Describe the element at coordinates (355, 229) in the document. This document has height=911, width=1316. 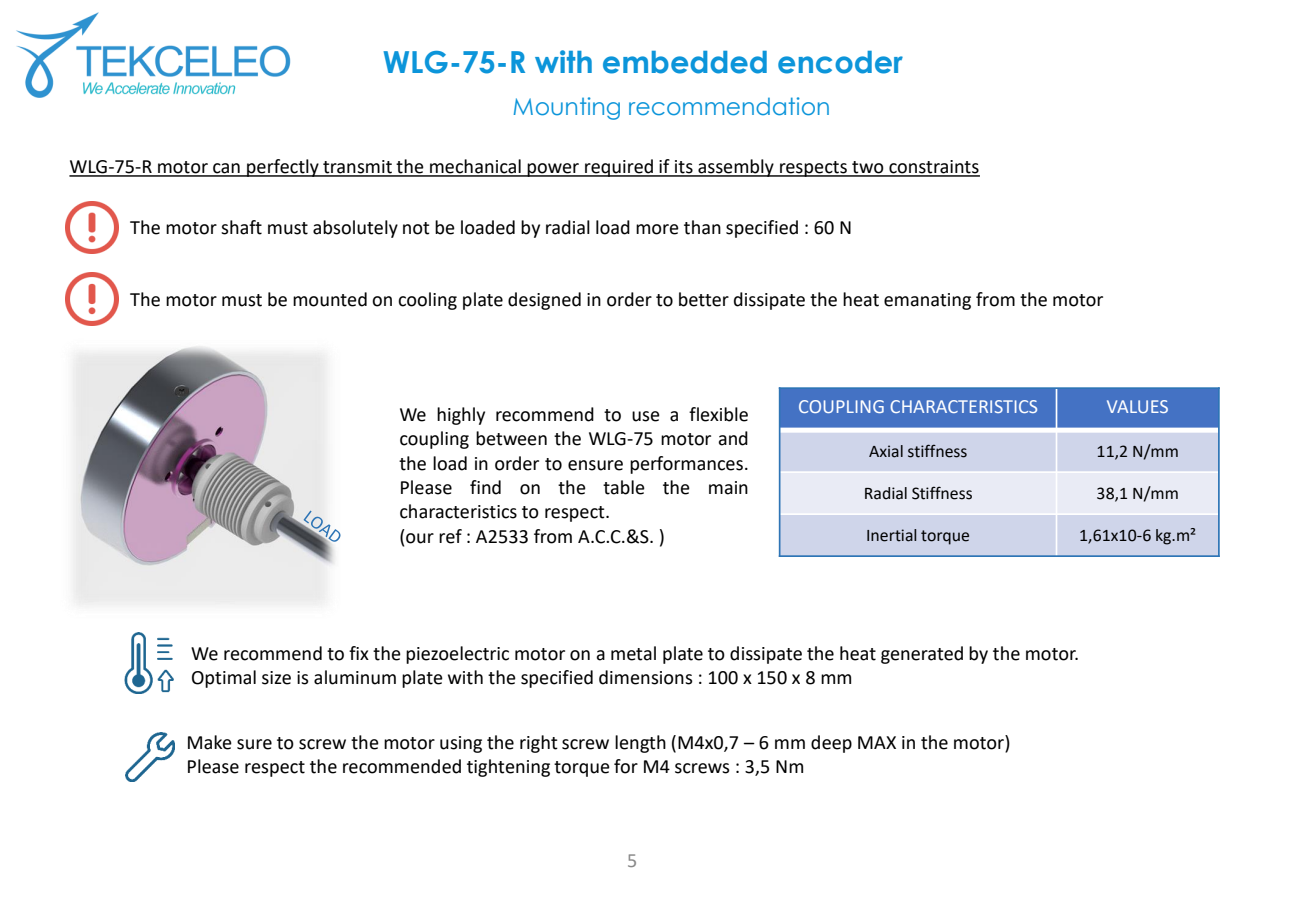
I see `absolutely` at that location.
